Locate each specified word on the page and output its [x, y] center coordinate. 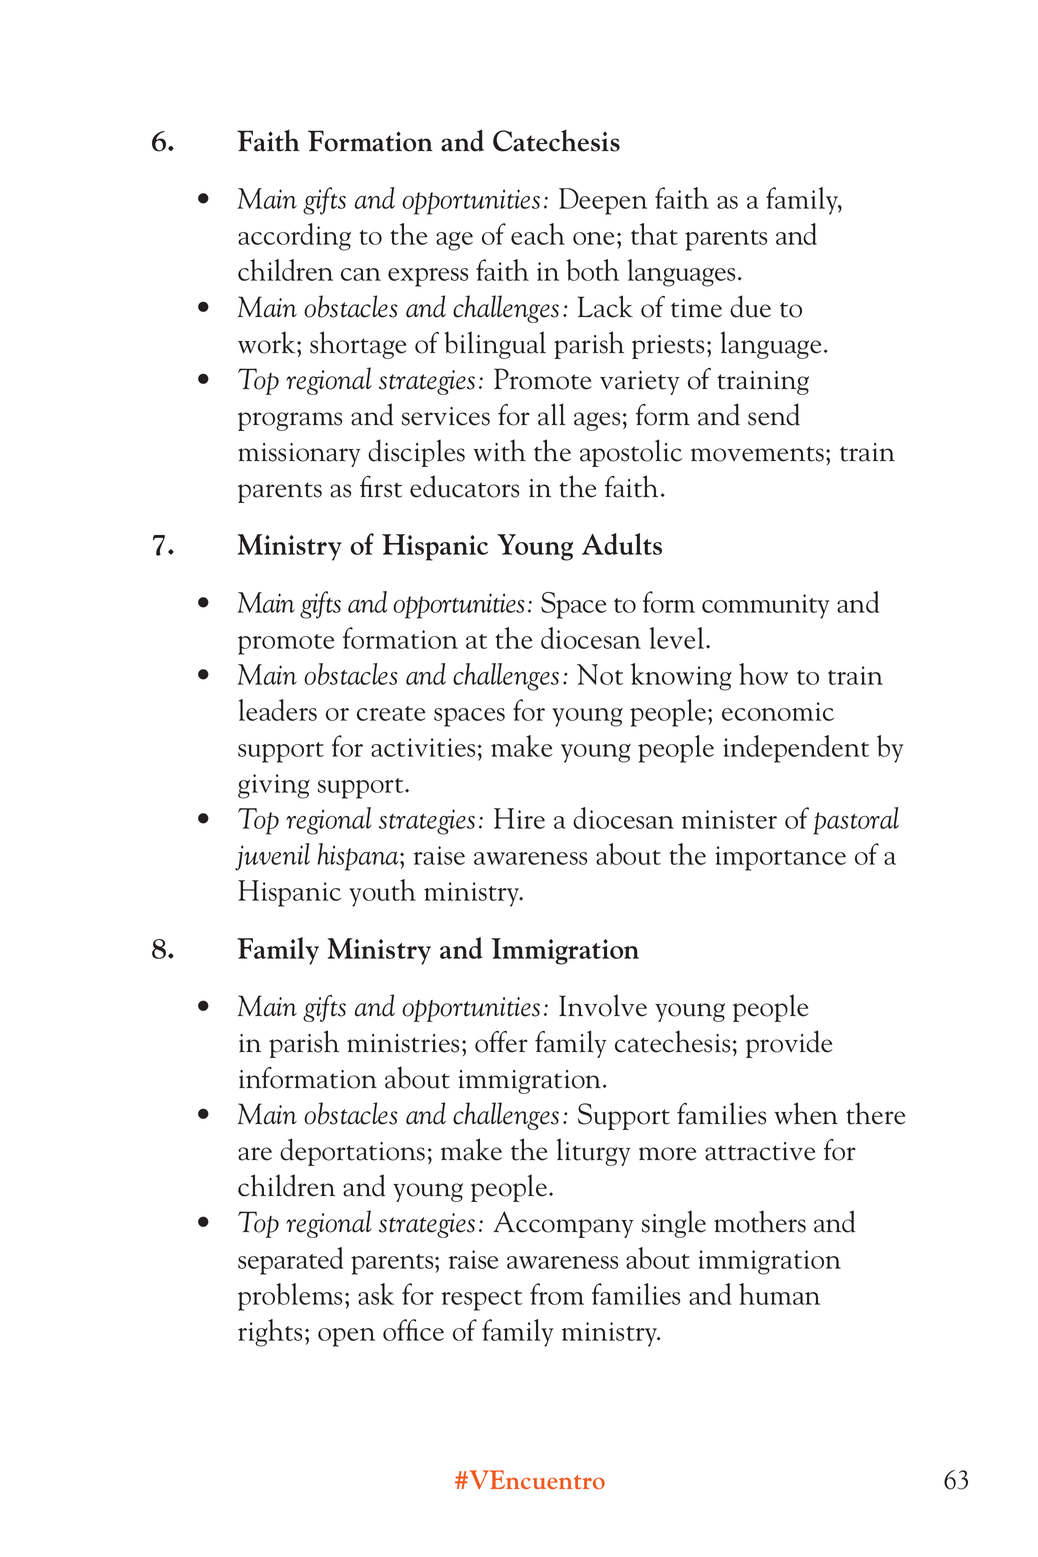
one [593, 238]
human [779, 1294]
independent [796, 749]
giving [274, 786]
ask [376, 1294]
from [557, 1294]
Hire [519, 818]
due [750, 306]
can [361, 274]
